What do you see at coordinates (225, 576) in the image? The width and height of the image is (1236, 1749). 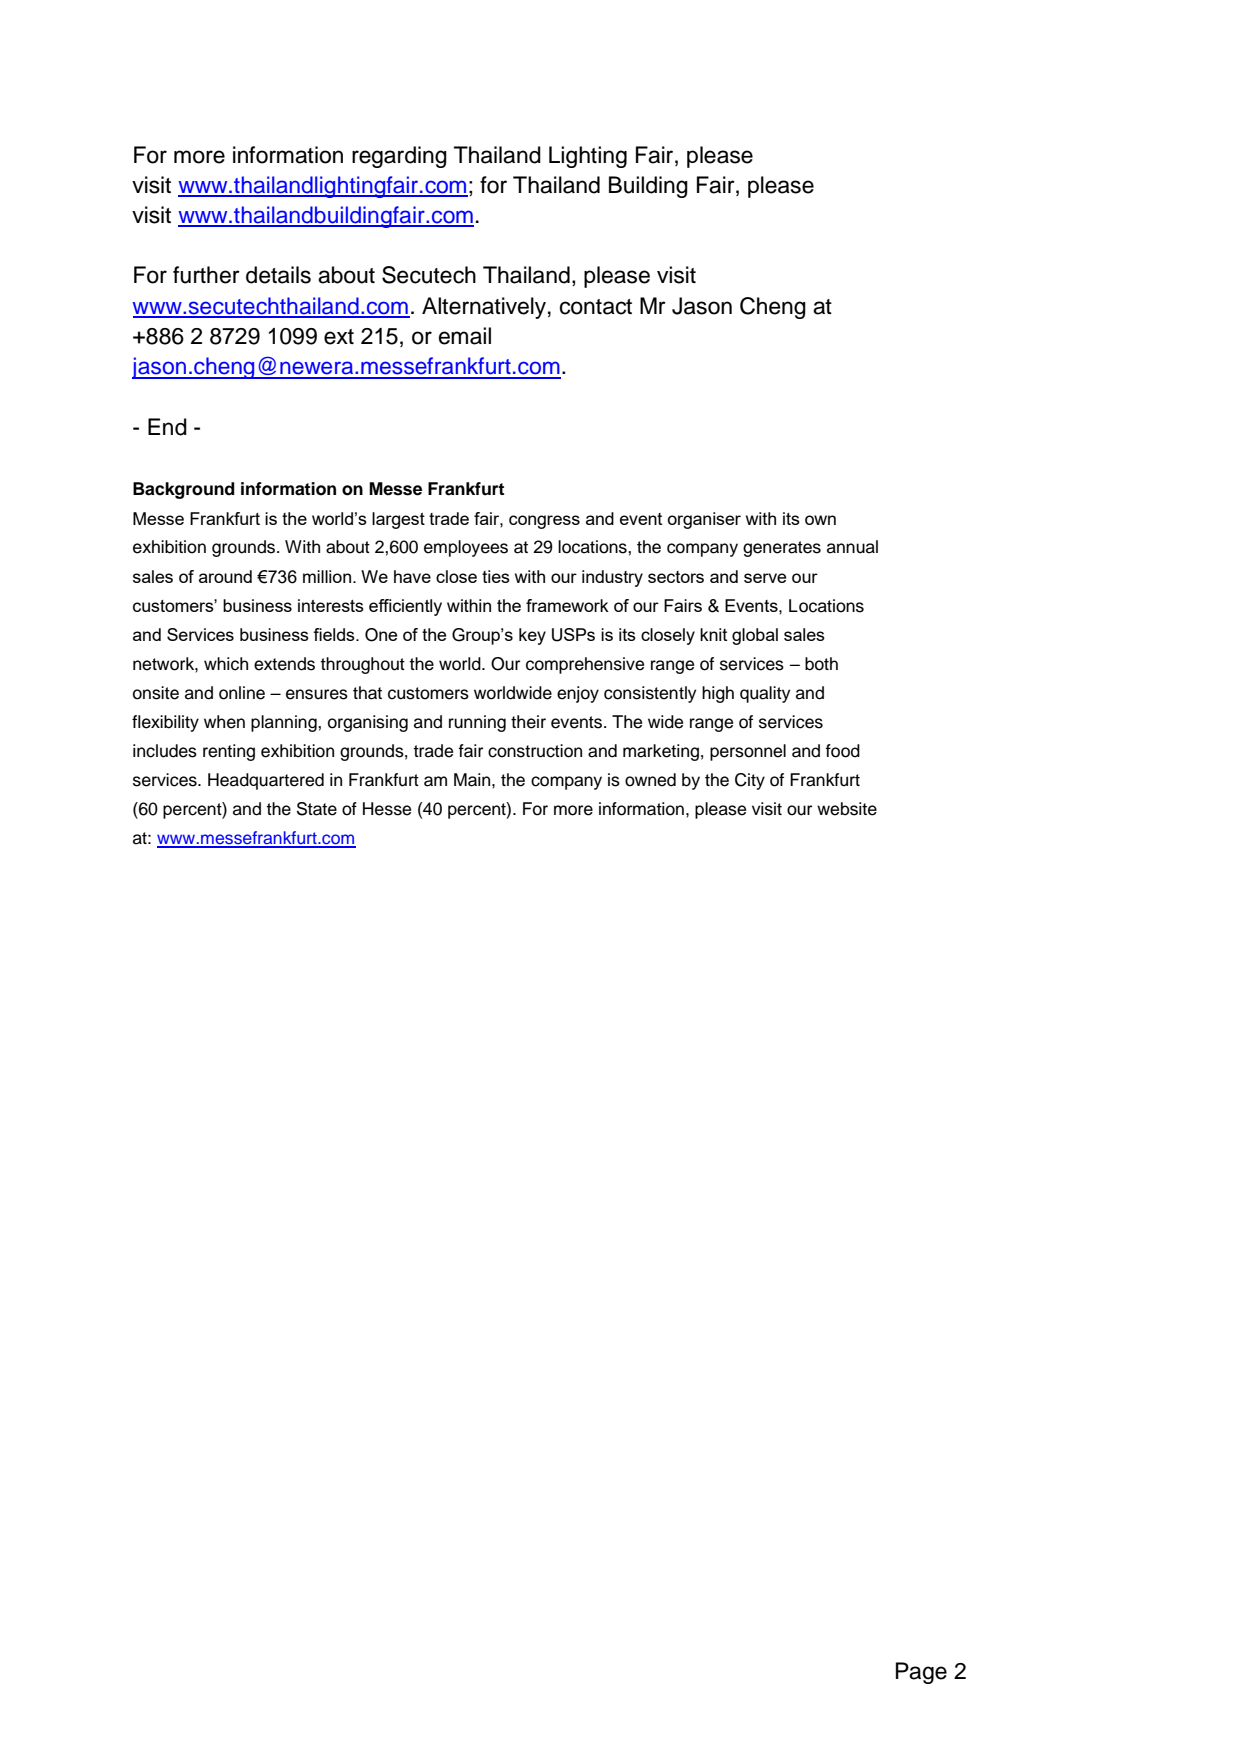 I see `around` at bounding box center [225, 576].
